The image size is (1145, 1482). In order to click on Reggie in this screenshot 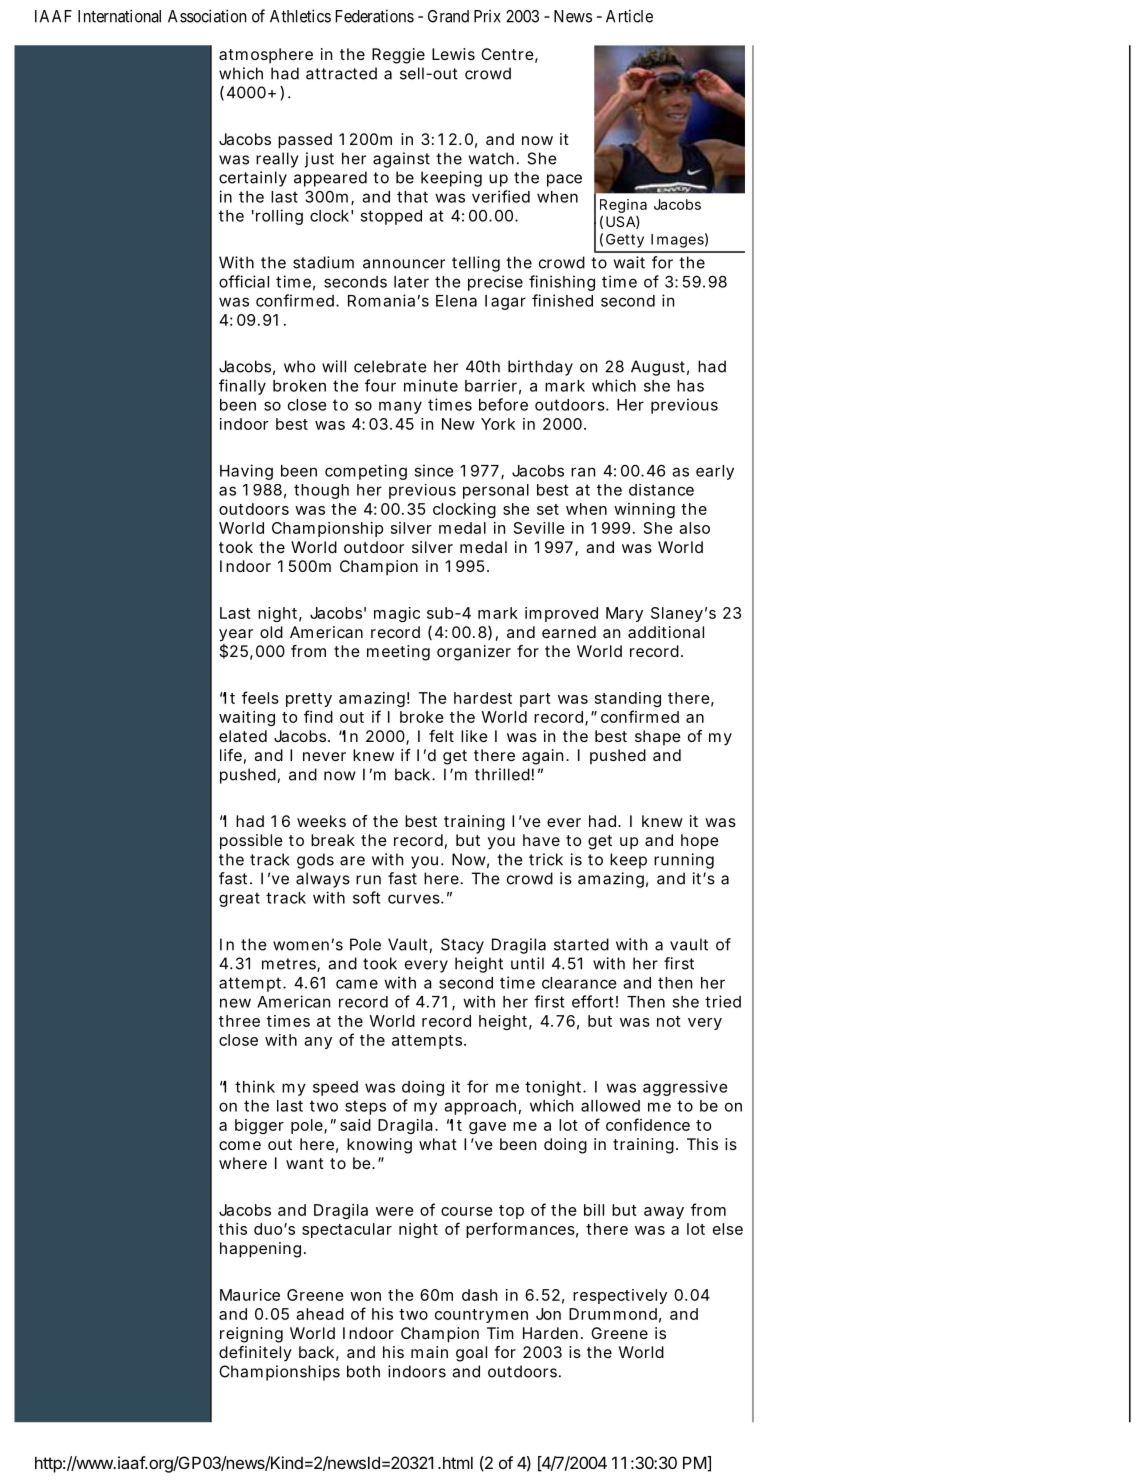, I will do `click(398, 56)`.
